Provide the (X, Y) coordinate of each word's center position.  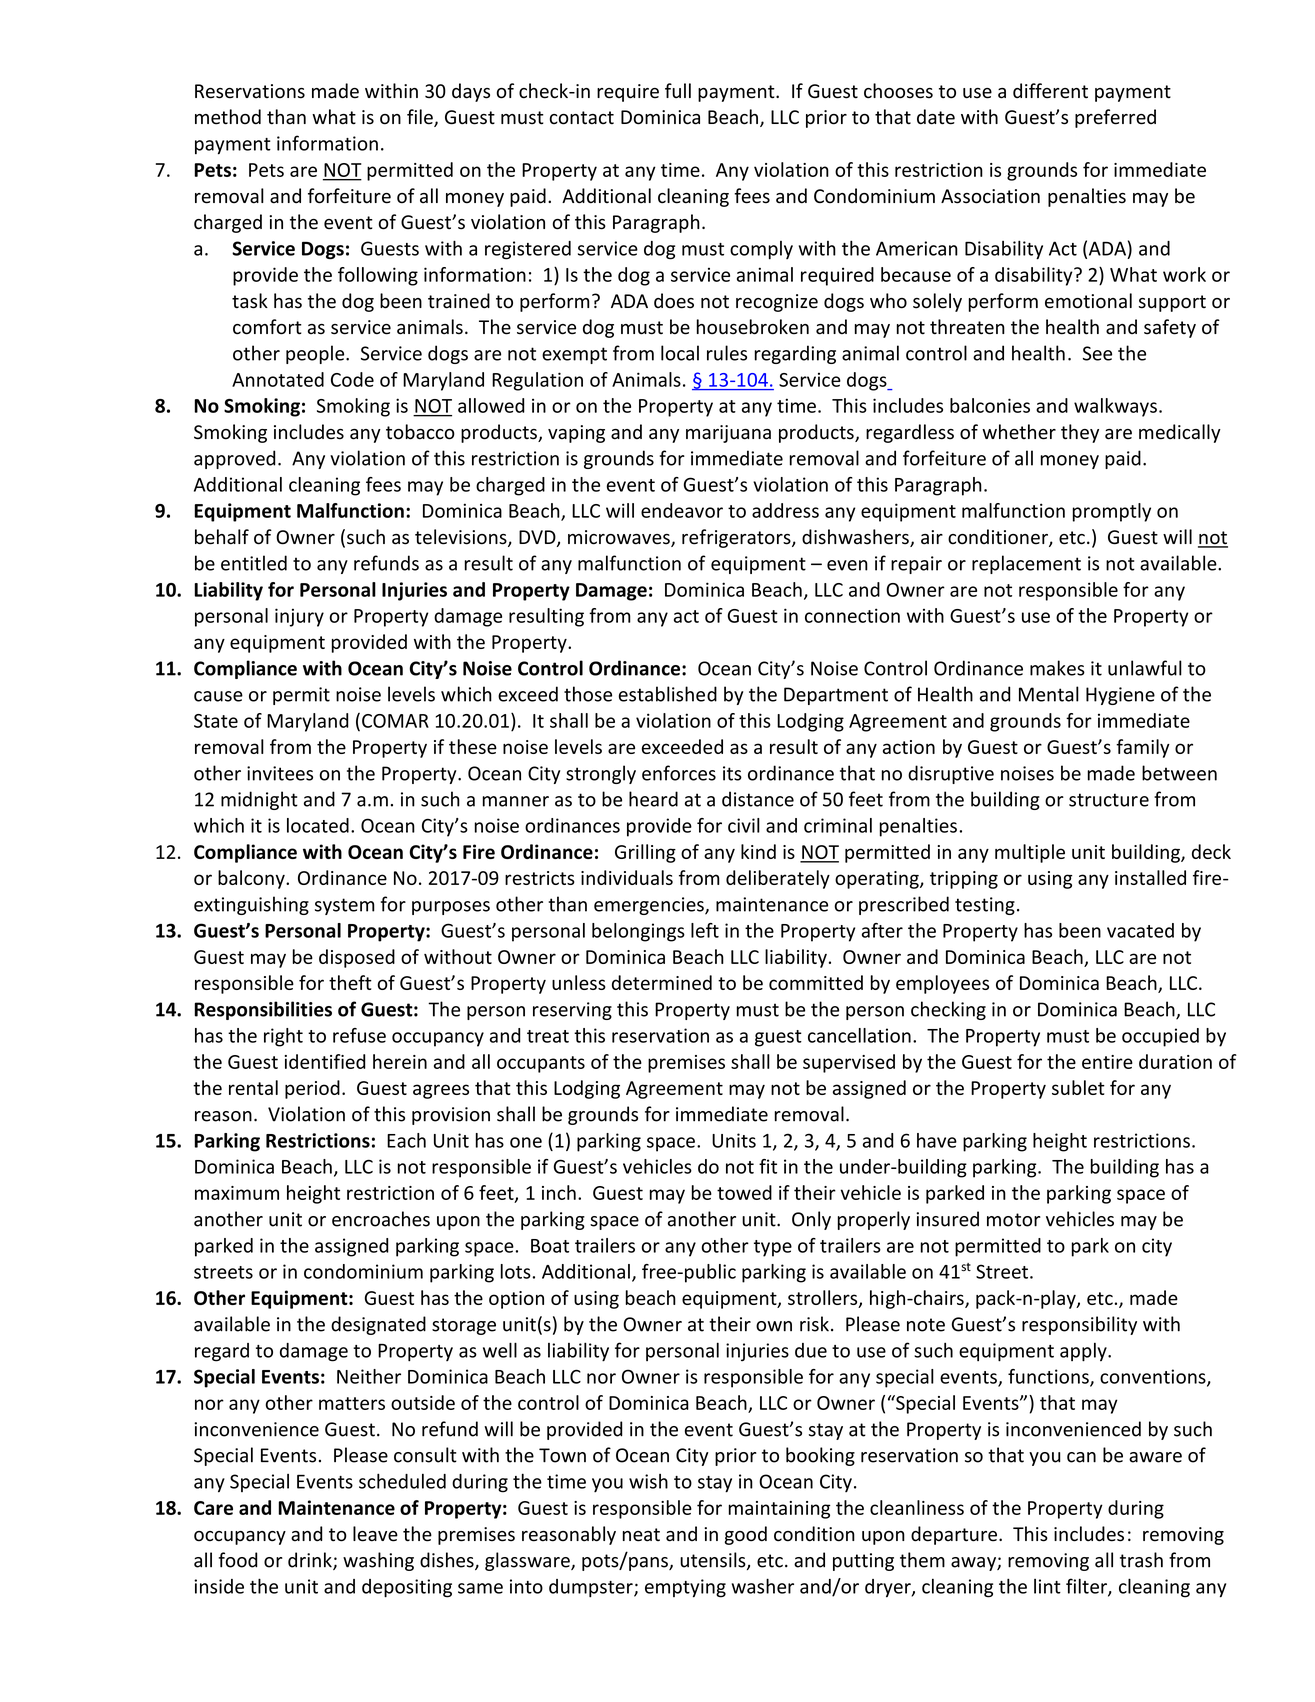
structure (1109, 800)
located (318, 825)
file (421, 118)
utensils (714, 1561)
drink (311, 1561)
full (678, 90)
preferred (1115, 118)
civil (744, 825)
